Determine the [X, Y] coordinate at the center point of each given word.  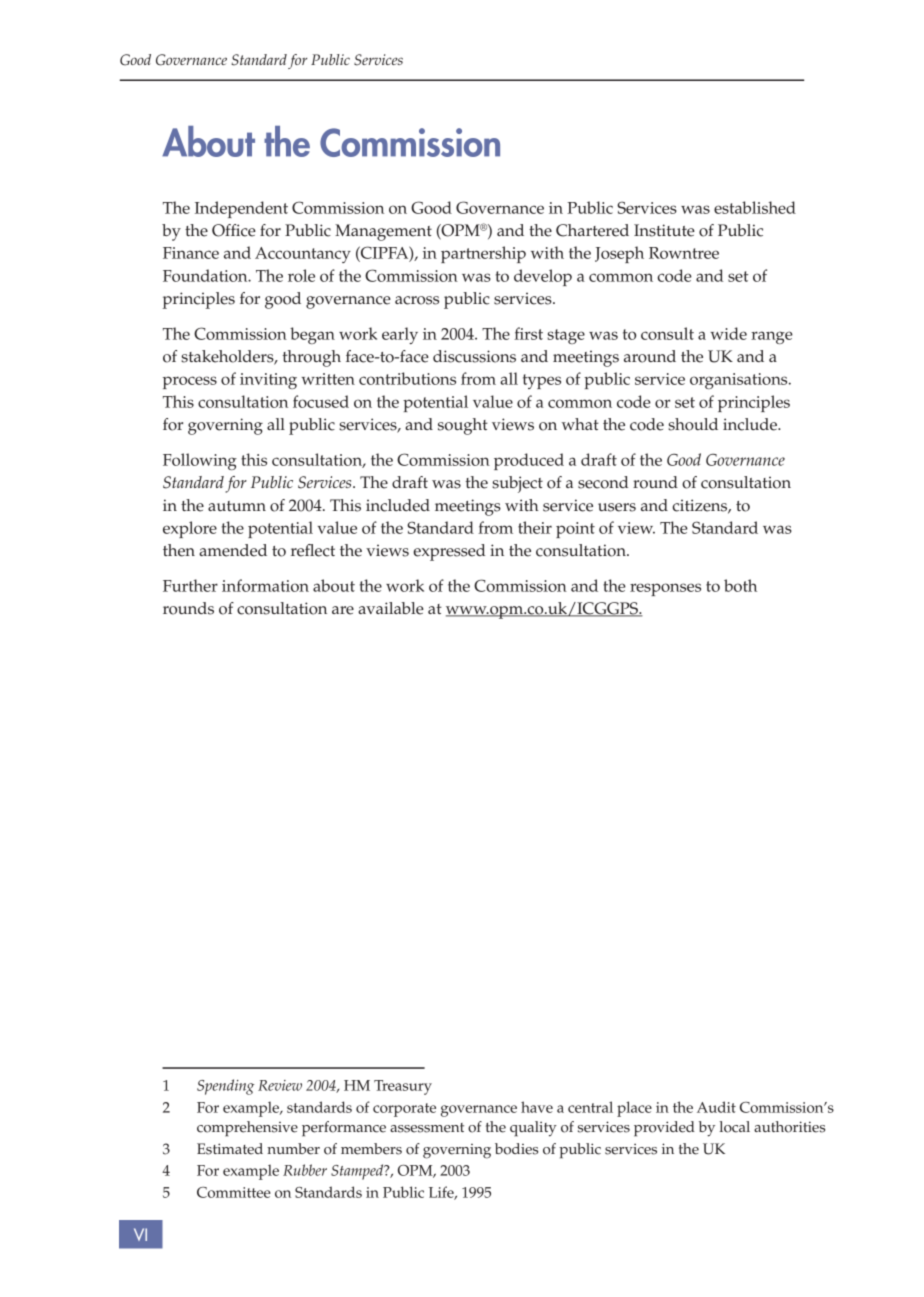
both [740, 585]
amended [233, 550]
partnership [483, 254]
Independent [241, 209]
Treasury [403, 1087]
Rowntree [684, 253]
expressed [449, 552]
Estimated [230, 1149]
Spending [226, 1087]
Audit [716, 1107]
